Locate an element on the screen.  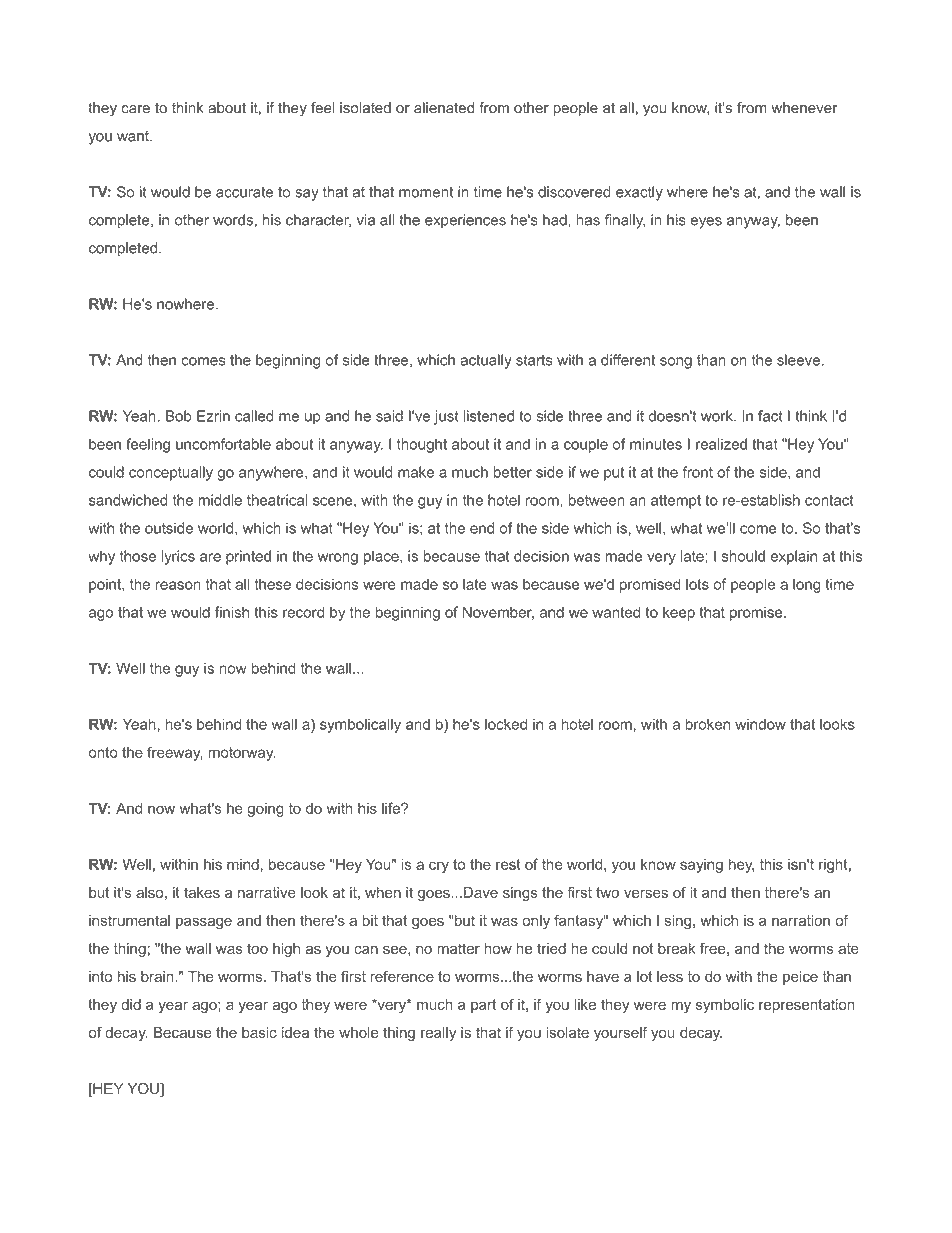
Bob is located at coordinates (179, 416).
